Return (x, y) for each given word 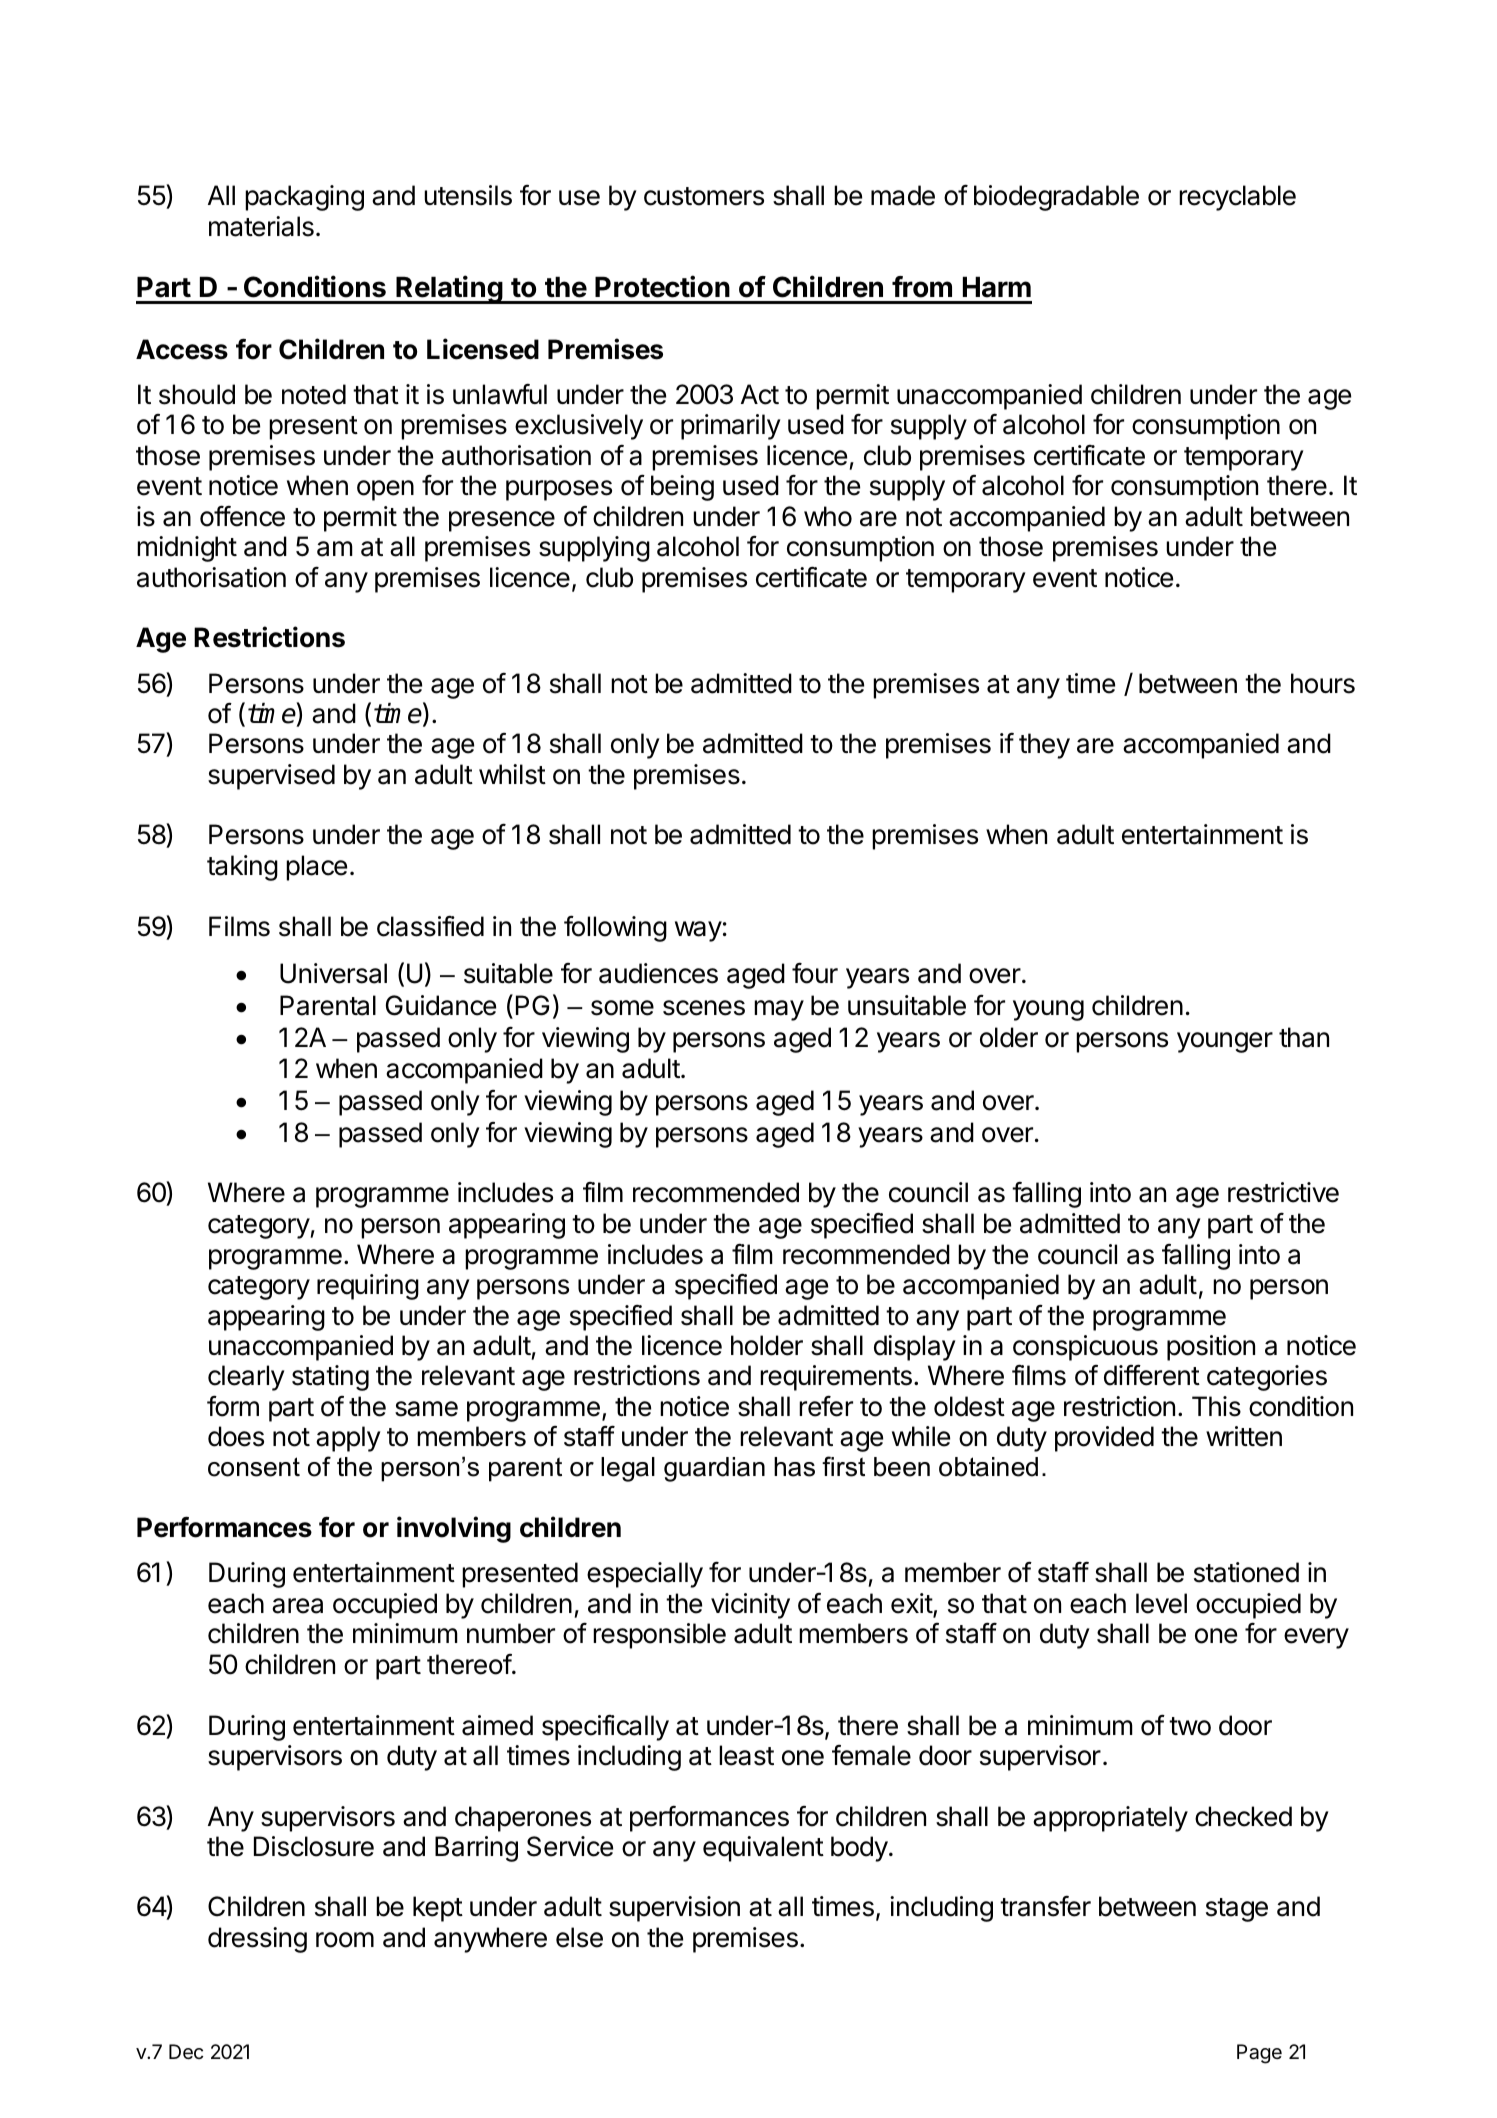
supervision (674, 1909)
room (345, 1940)
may (779, 1010)
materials (261, 226)
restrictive (1283, 1192)
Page (1259, 2054)
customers (704, 196)
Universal (333, 973)
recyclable (1237, 198)
